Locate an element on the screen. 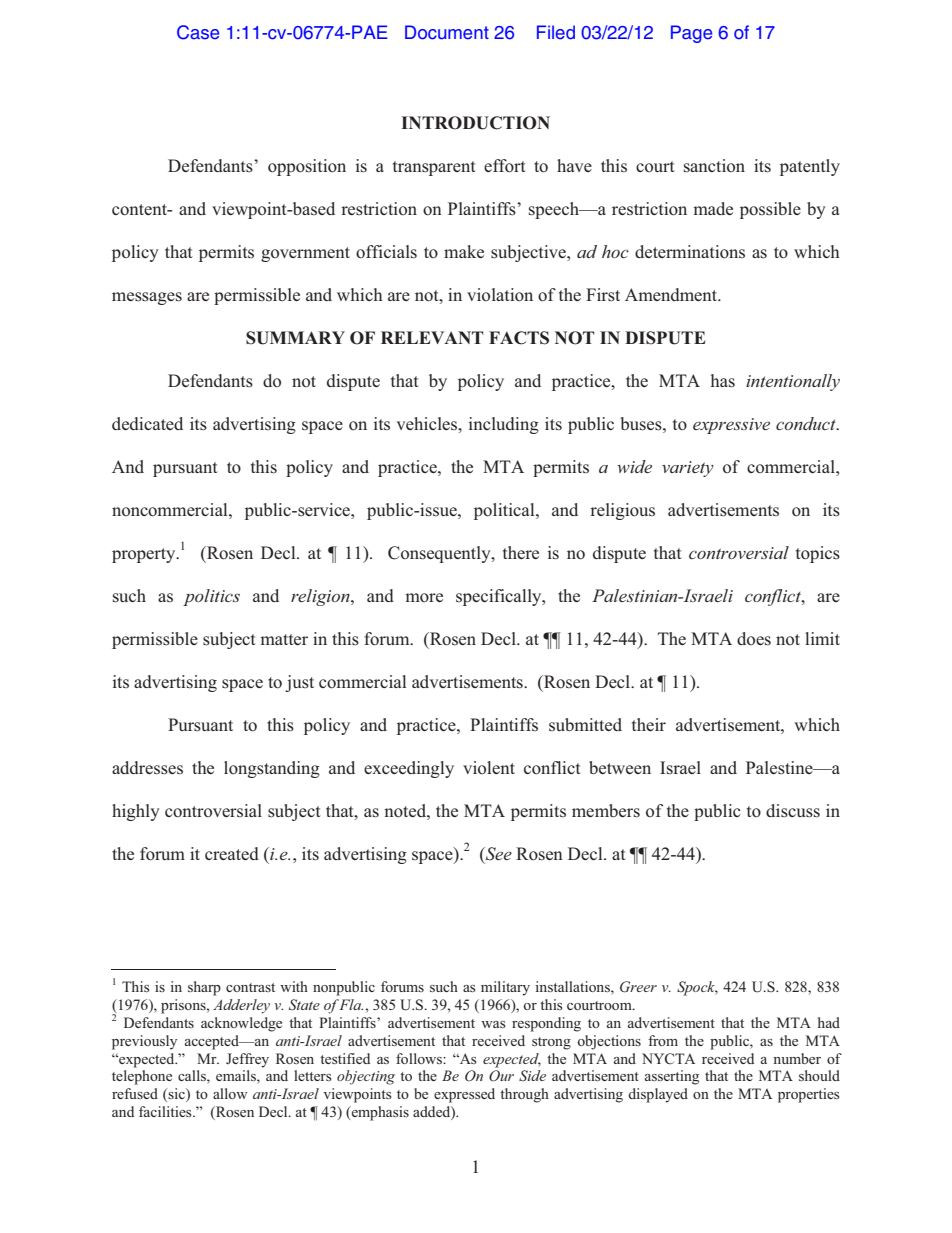  Document is located at coordinates (447, 32).
